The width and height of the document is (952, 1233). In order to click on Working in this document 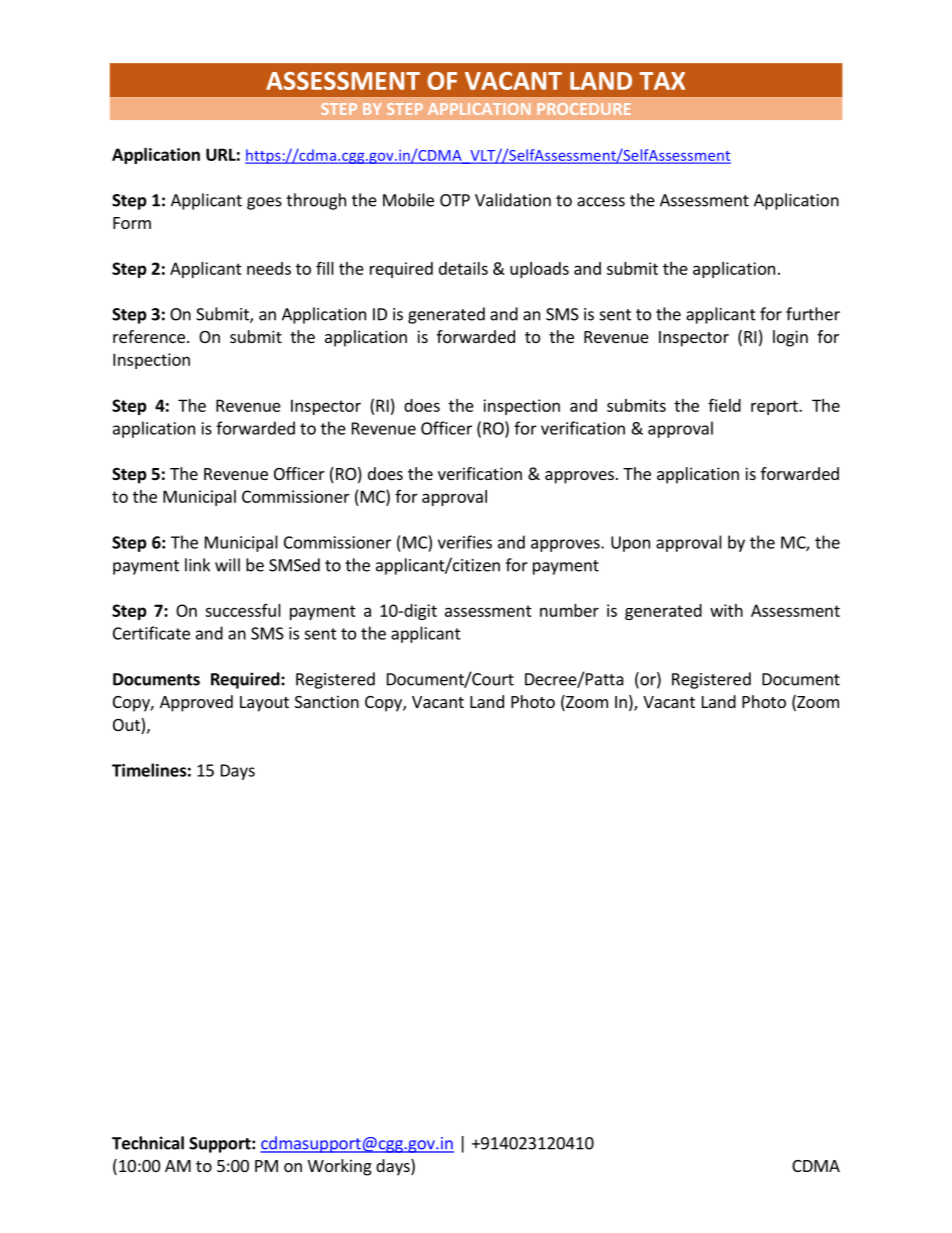, I will do `click(340, 1167)`.
